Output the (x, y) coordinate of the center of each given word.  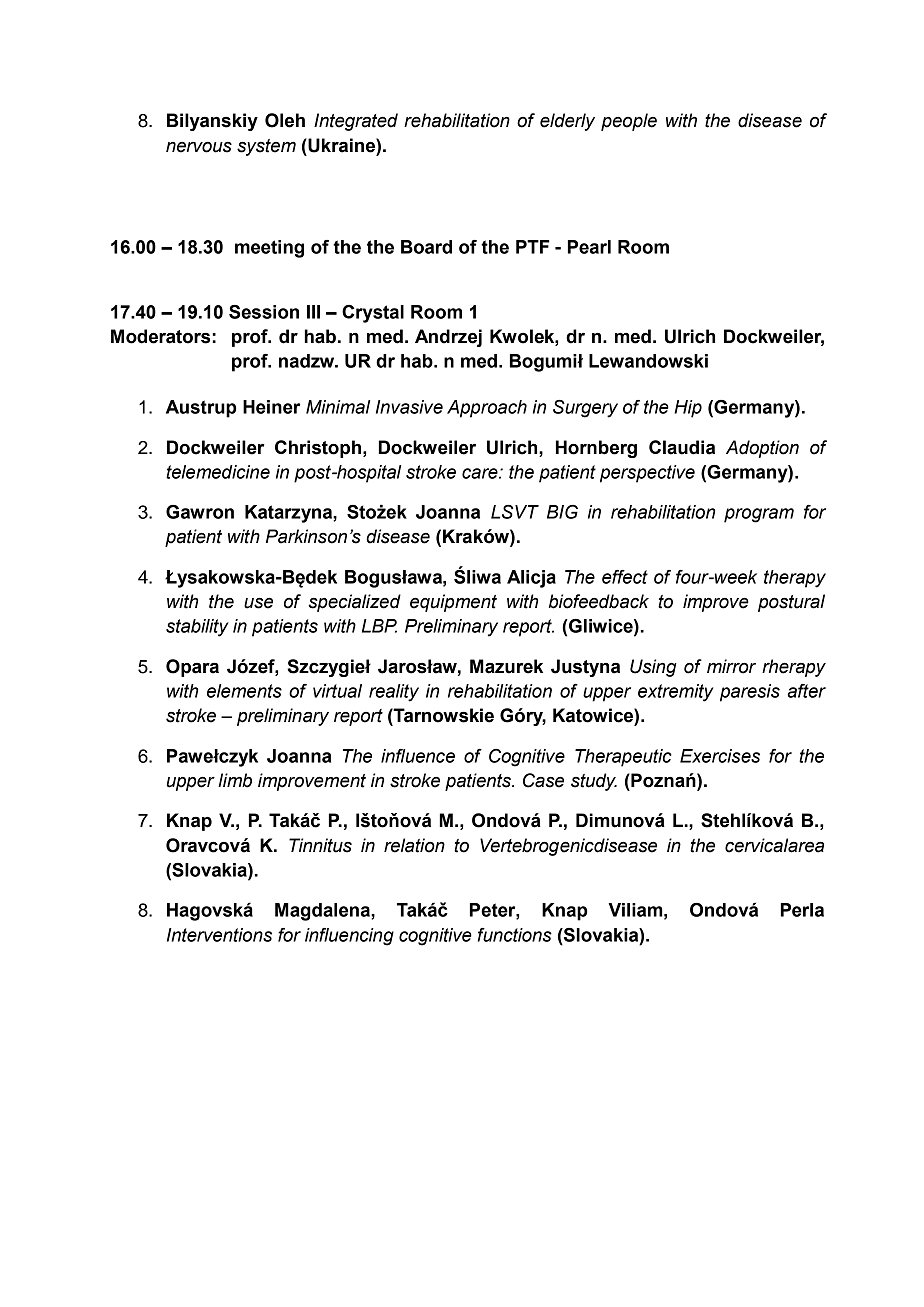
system (266, 147)
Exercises (720, 756)
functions (515, 935)
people (629, 122)
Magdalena (323, 912)
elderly (567, 122)
